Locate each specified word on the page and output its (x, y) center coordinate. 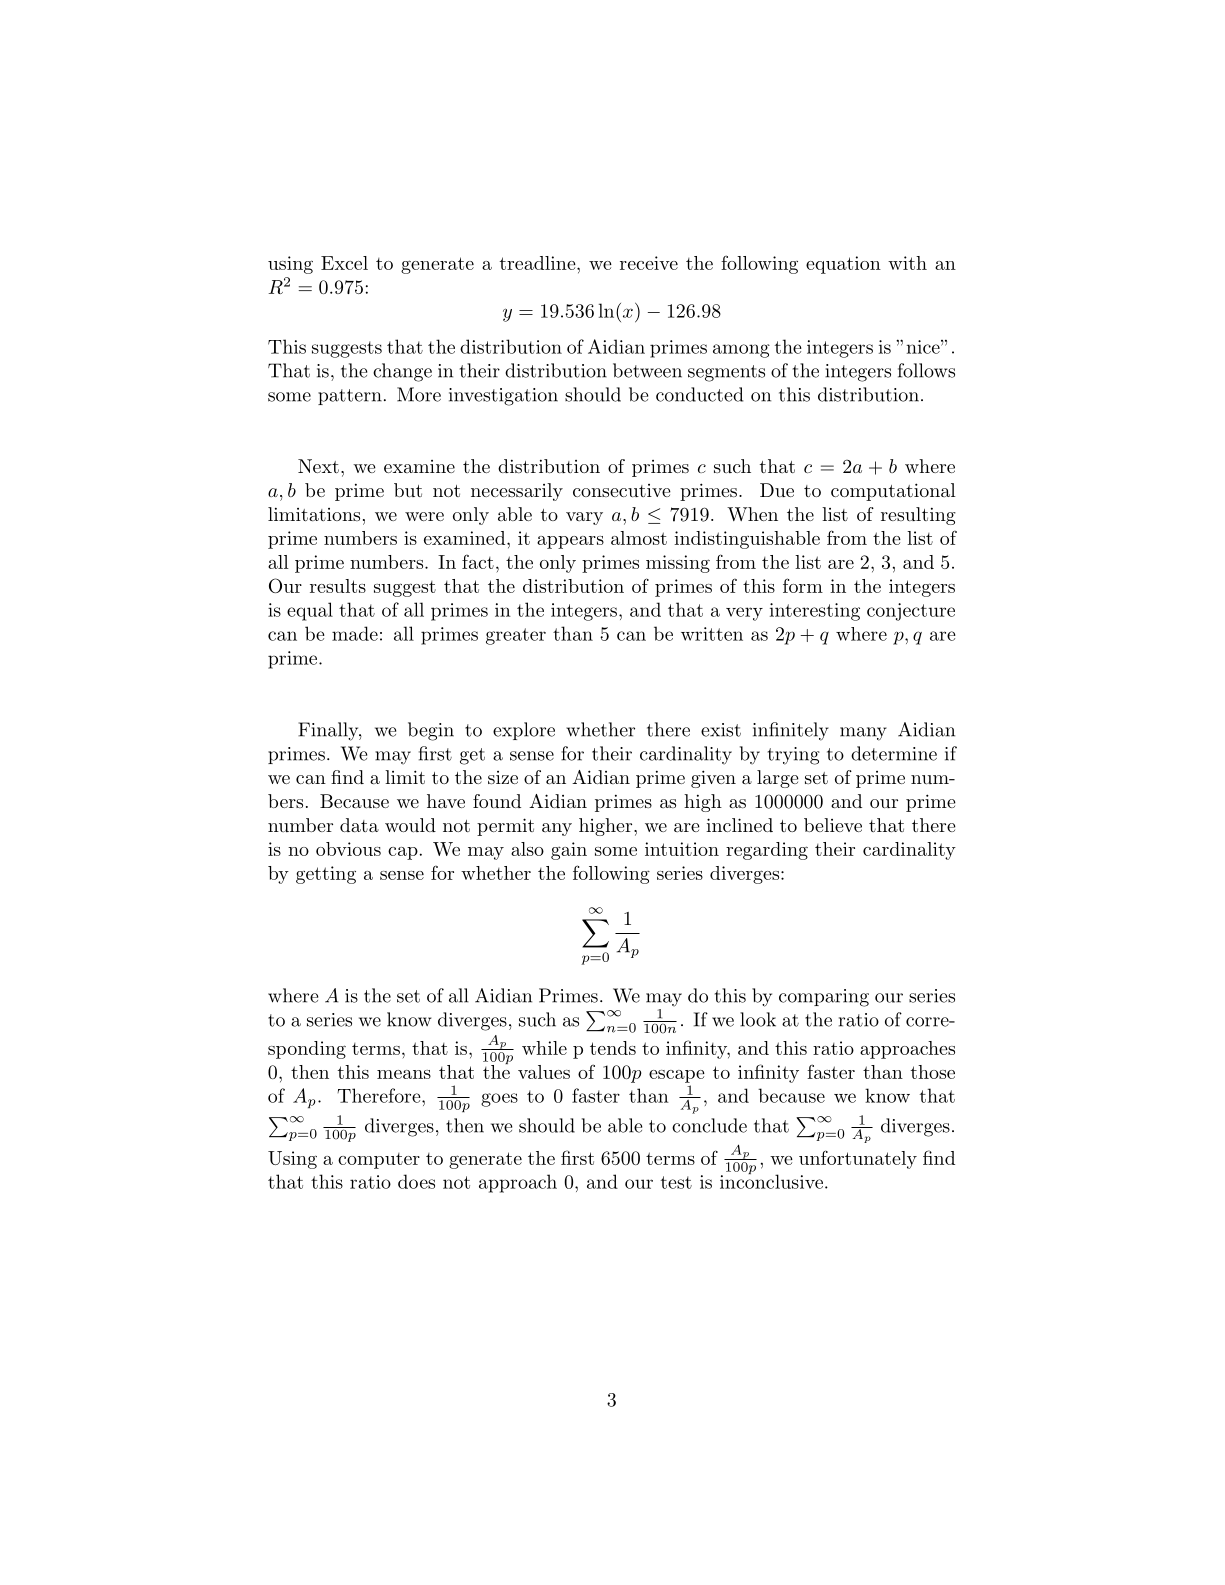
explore (524, 731)
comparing (824, 998)
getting (326, 875)
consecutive (622, 490)
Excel (344, 263)
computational (893, 492)
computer (379, 1161)
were (424, 516)
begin (431, 731)
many (863, 734)
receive (649, 263)
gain (569, 851)
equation (843, 265)
